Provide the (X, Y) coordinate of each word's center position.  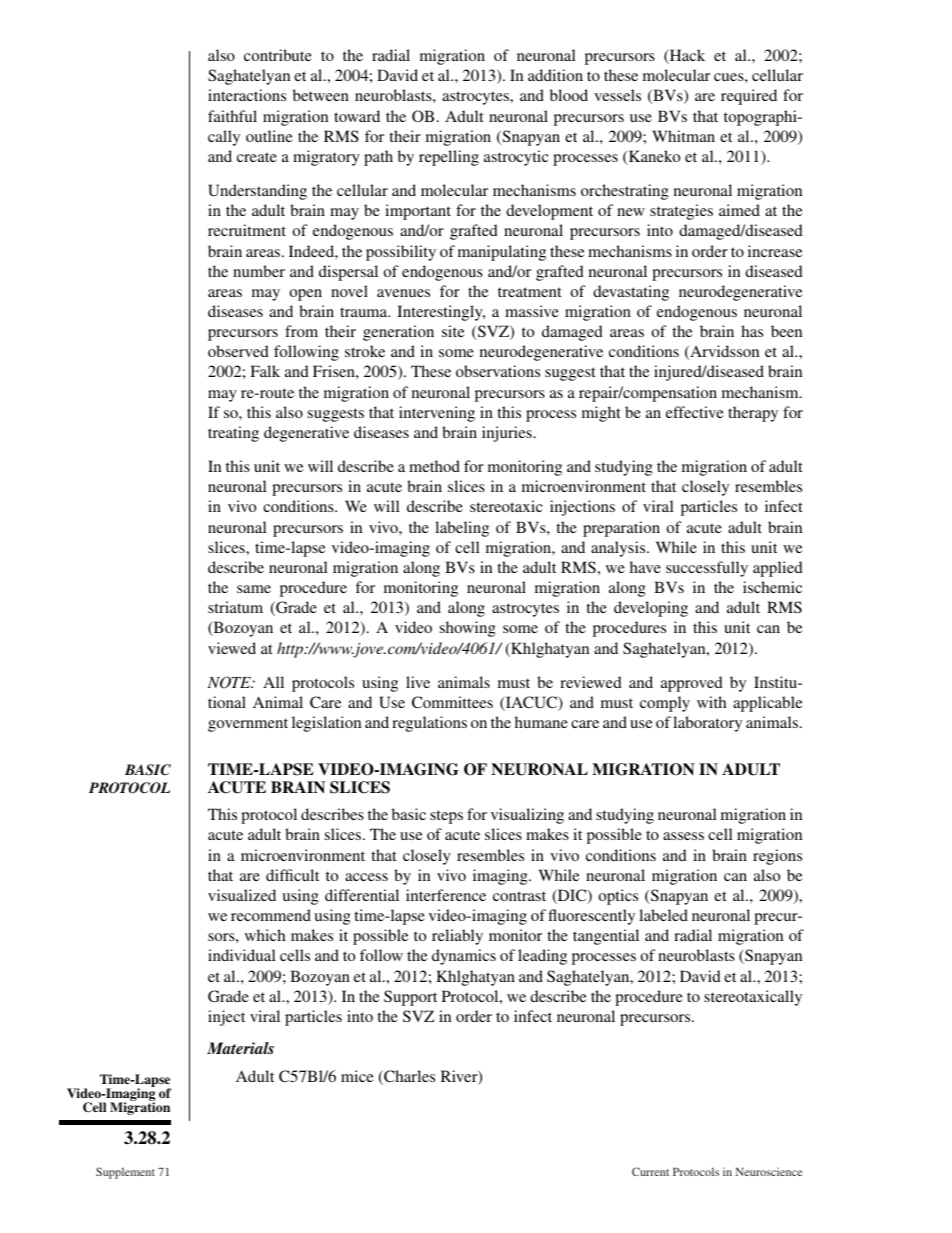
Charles (408, 1077)
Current (650, 1171)
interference (446, 895)
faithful (232, 116)
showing (468, 629)
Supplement (125, 1173)
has (752, 331)
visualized (242, 895)
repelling (449, 158)
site (453, 331)
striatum (235, 607)
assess (683, 836)
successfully (707, 569)
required (749, 97)
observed (238, 351)
